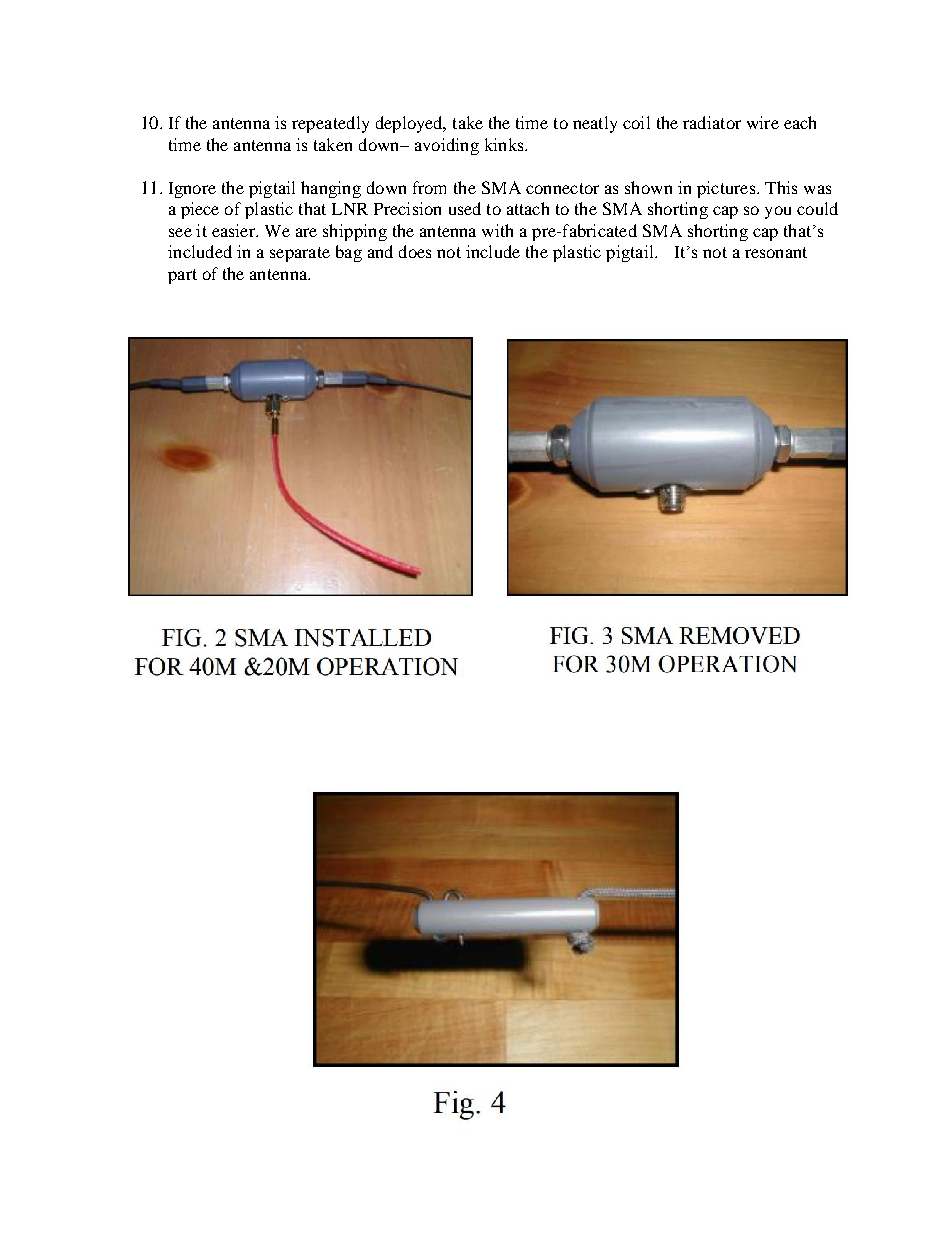 This document has height=1233, width=952. I want to click on pictures, so click(727, 189).
